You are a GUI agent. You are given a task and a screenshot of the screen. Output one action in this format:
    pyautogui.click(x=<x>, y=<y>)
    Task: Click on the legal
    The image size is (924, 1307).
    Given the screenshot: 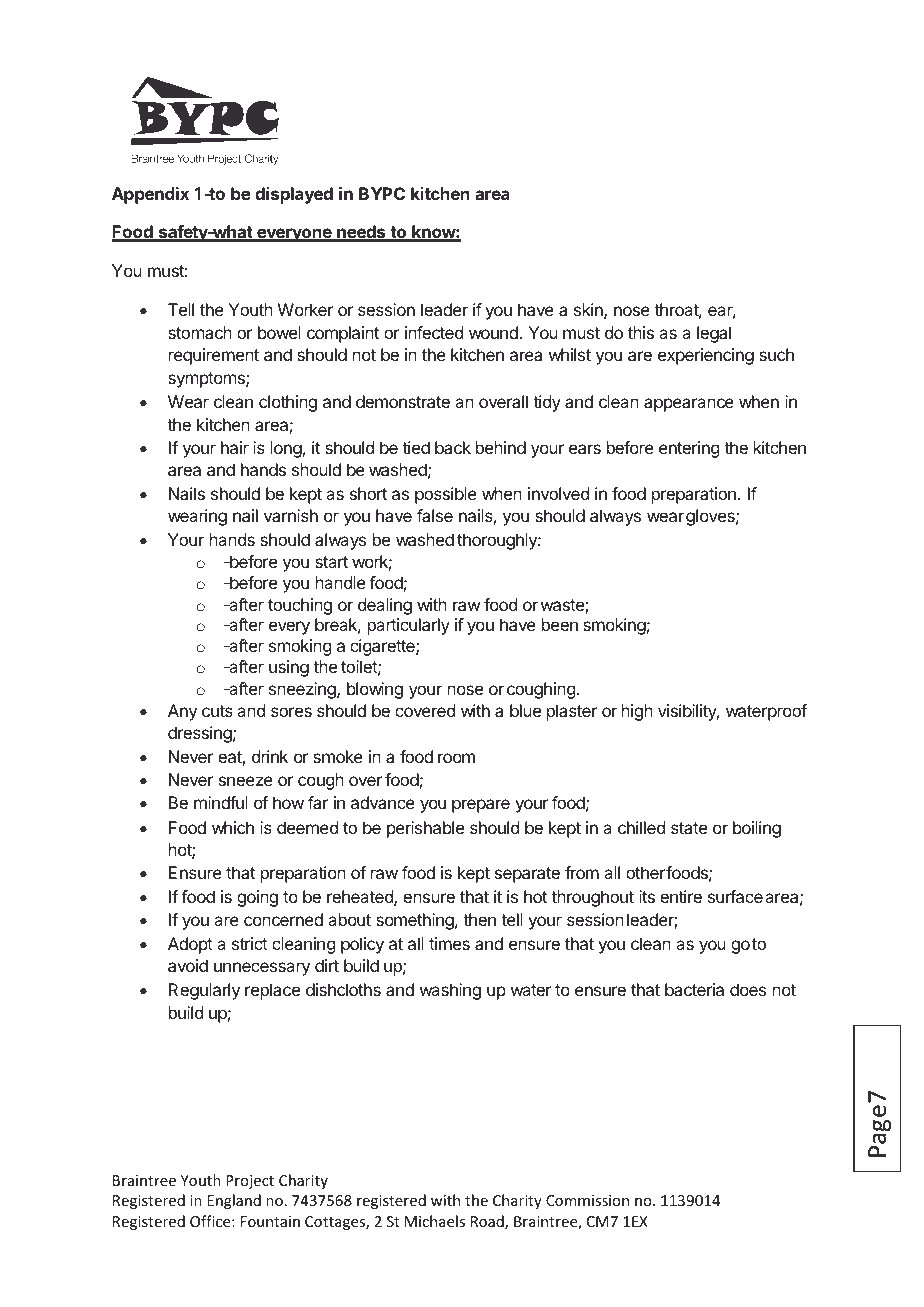 What is the action you would take?
    pyautogui.click(x=714, y=334)
